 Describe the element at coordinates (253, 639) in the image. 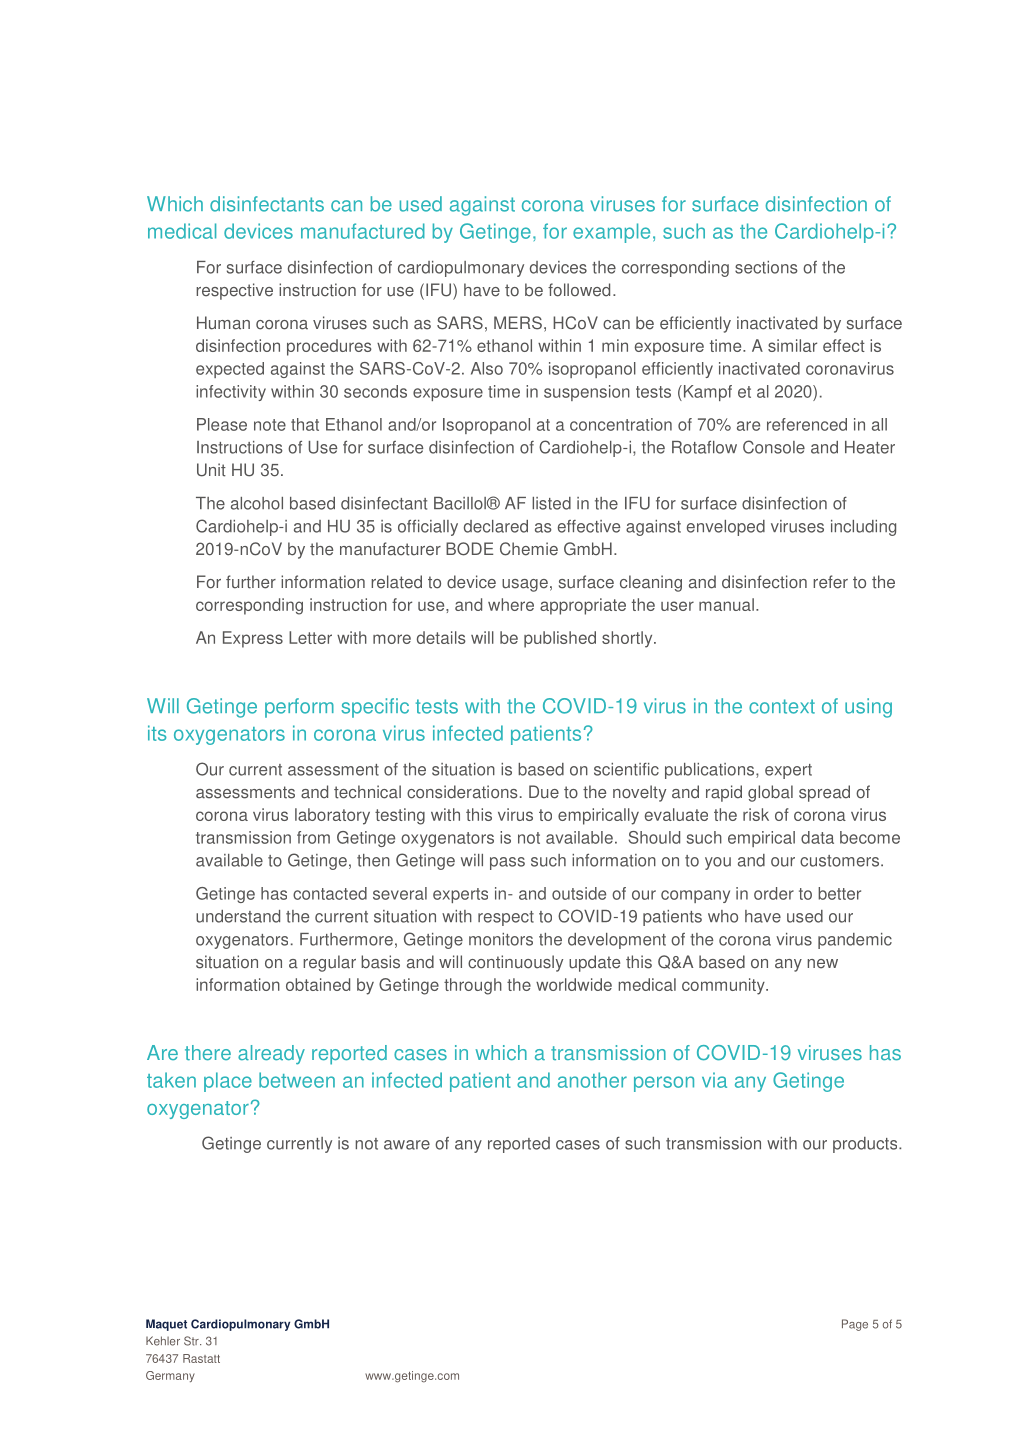

I see `Express` at that location.
